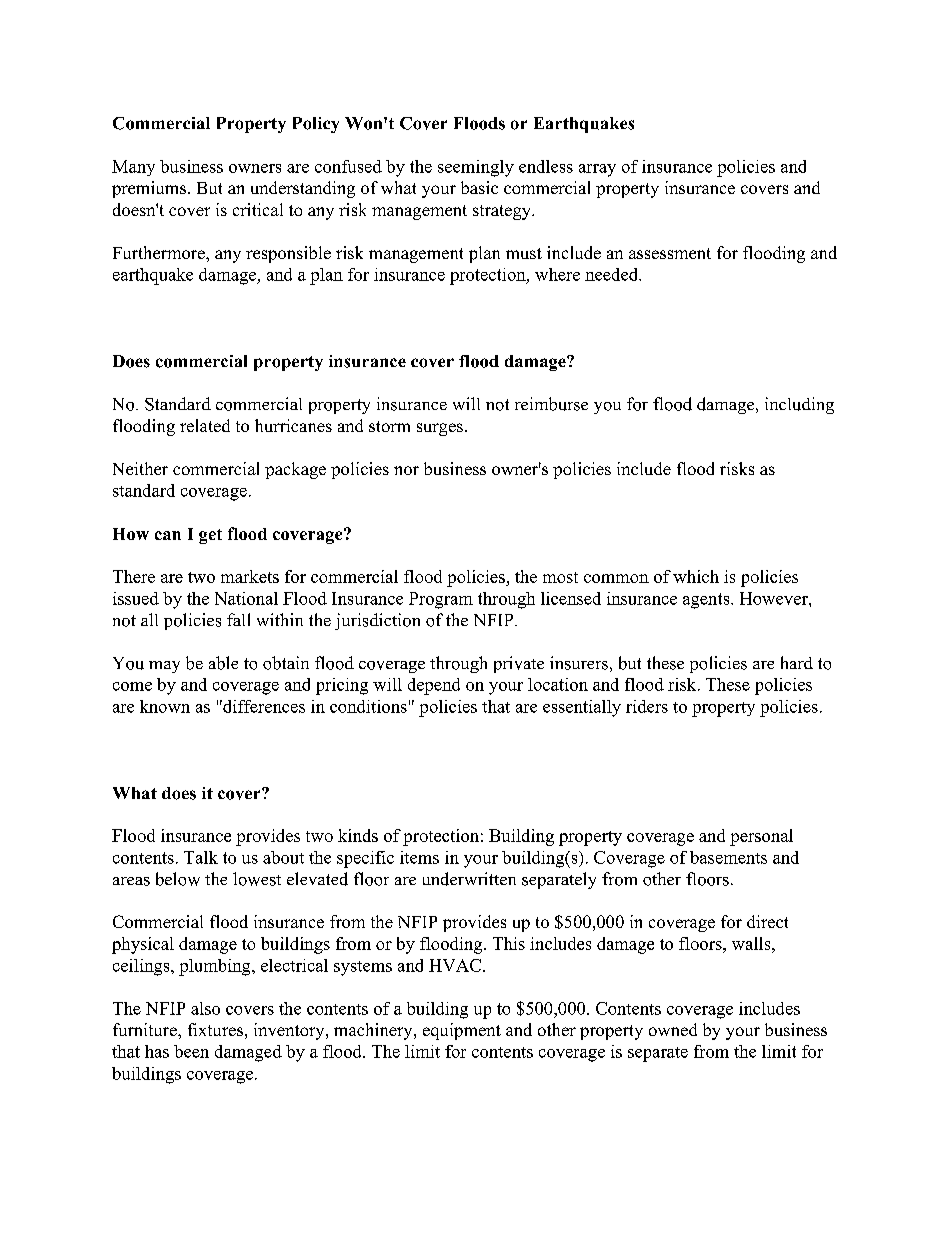 Image resolution: width=952 pixels, height=1233 pixels. Describe the element at coordinates (476, 168) in the screenshot. I see `seemingly` at that location.
